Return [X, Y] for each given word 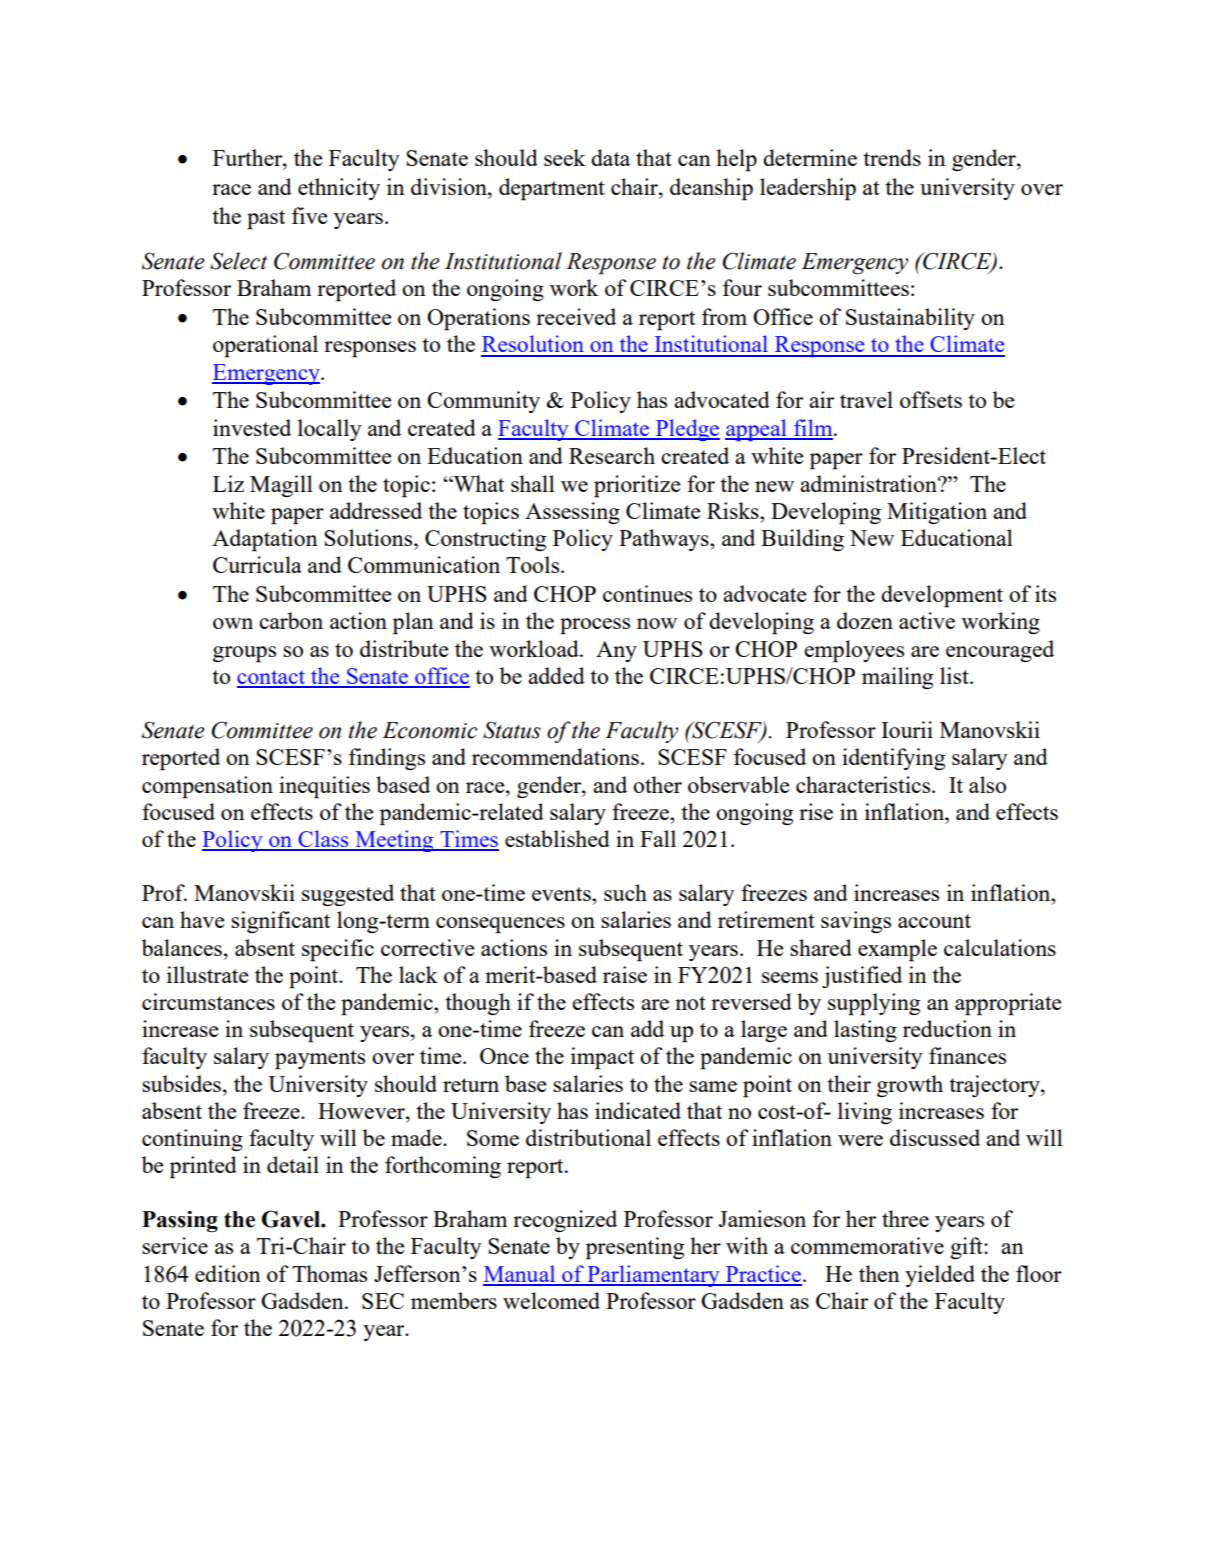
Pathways [665, 540]
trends [892, 157]
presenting [635, 1248]
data [610, 157]
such [625, 892]
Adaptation [265, 540]
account [934, 921]
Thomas [329, 1273]
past [266, 220]
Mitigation [937, 513]
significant [280, 922]
